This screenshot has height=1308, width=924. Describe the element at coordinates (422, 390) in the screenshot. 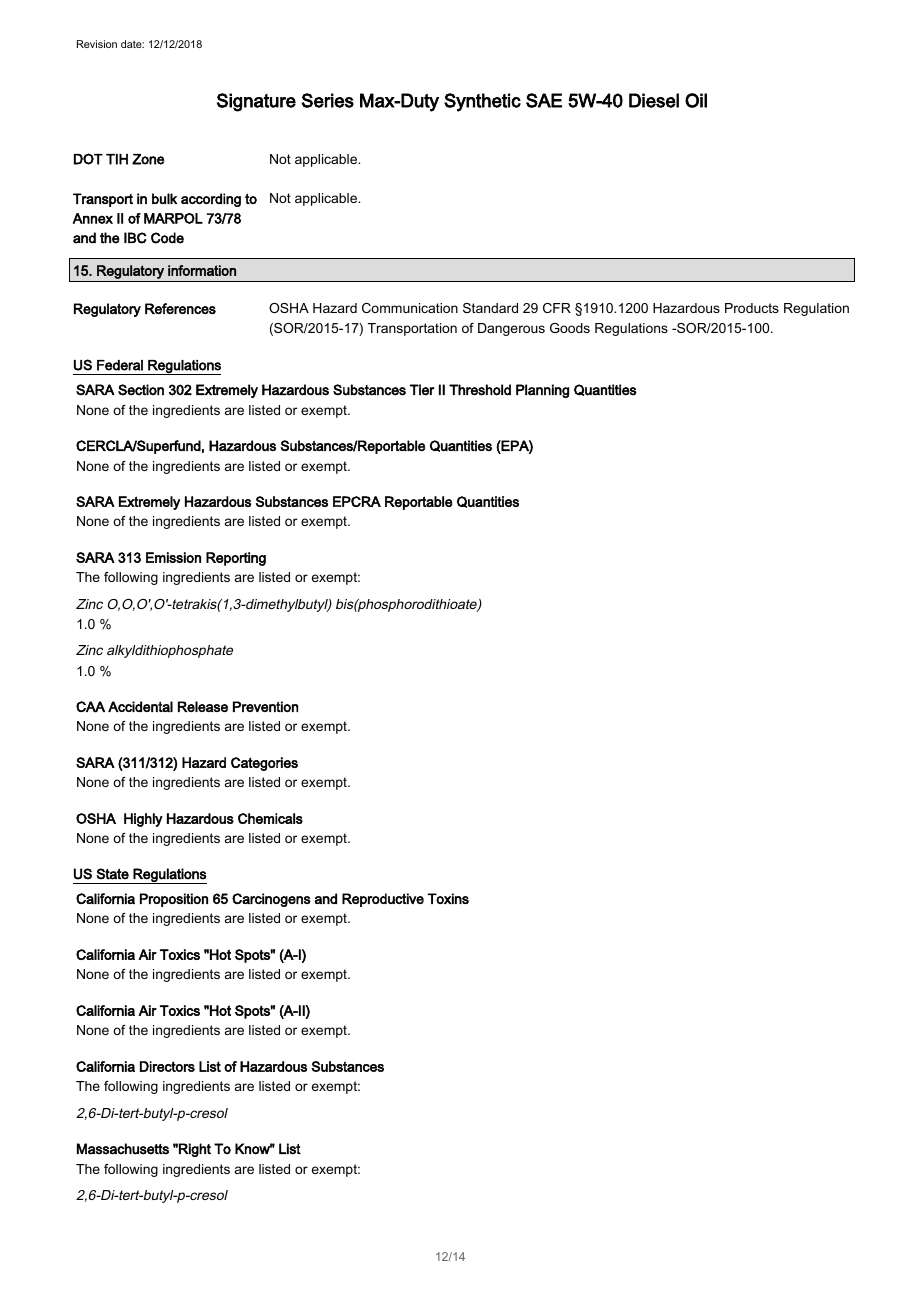

I see `Tier` at that location.
